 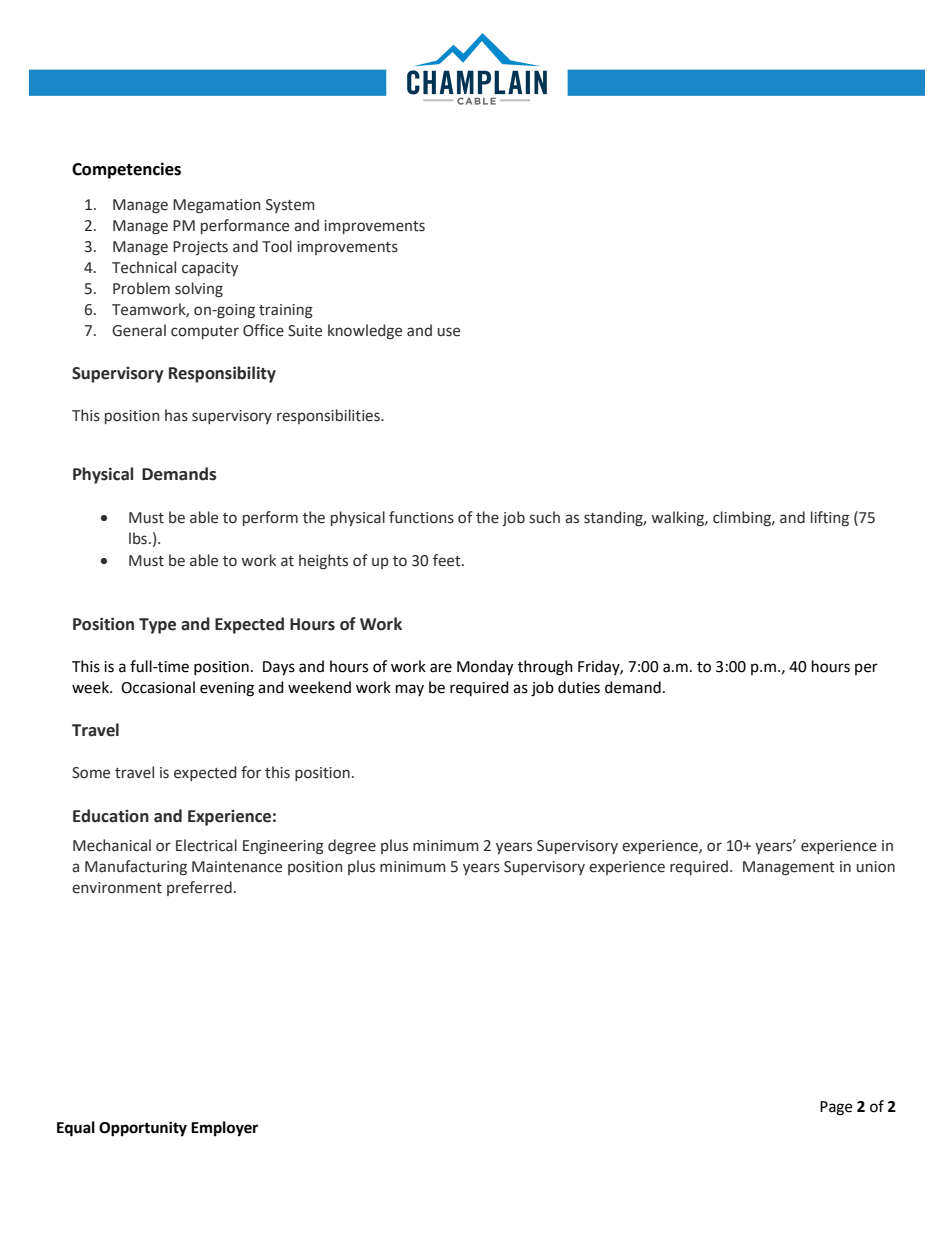 I want to click on Opportunity, so click(x=143, y=1129).
